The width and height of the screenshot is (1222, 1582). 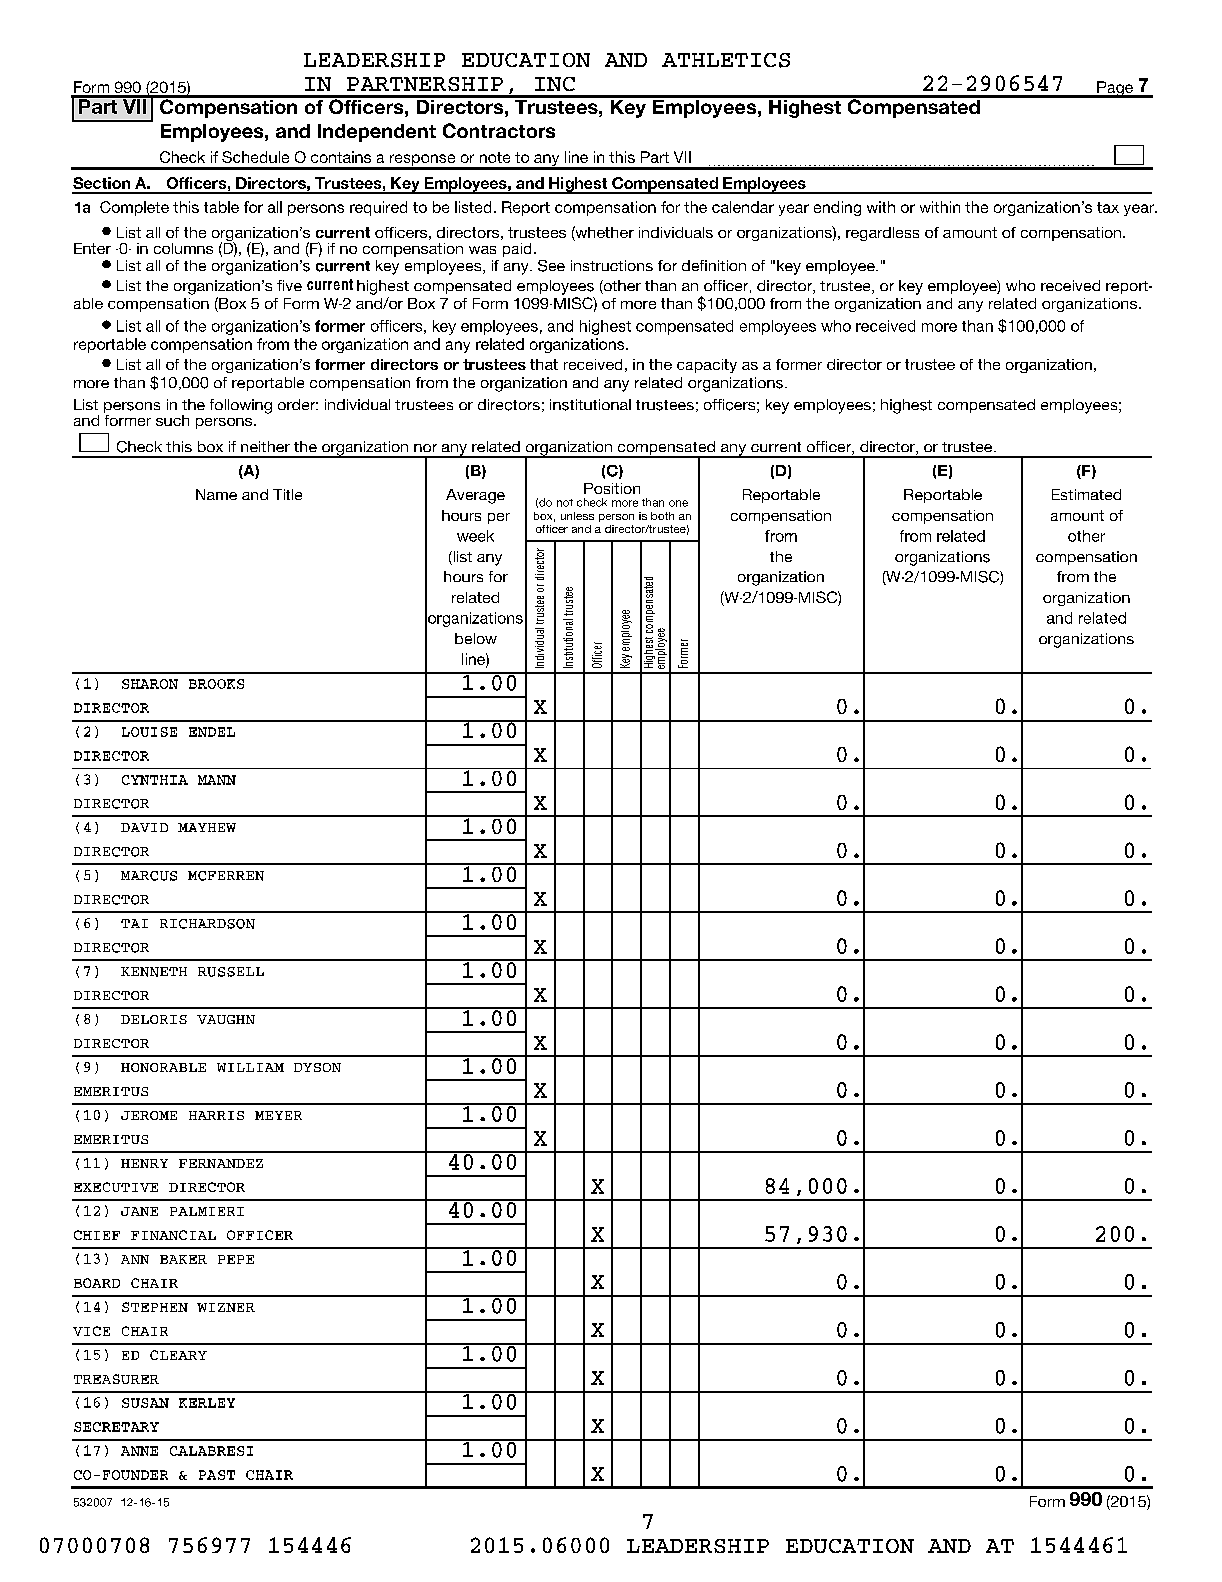 What do you see at coordinates (1086, 494) in the screenshot?
I see `Estimated` at bounding box center [1086, 494].
